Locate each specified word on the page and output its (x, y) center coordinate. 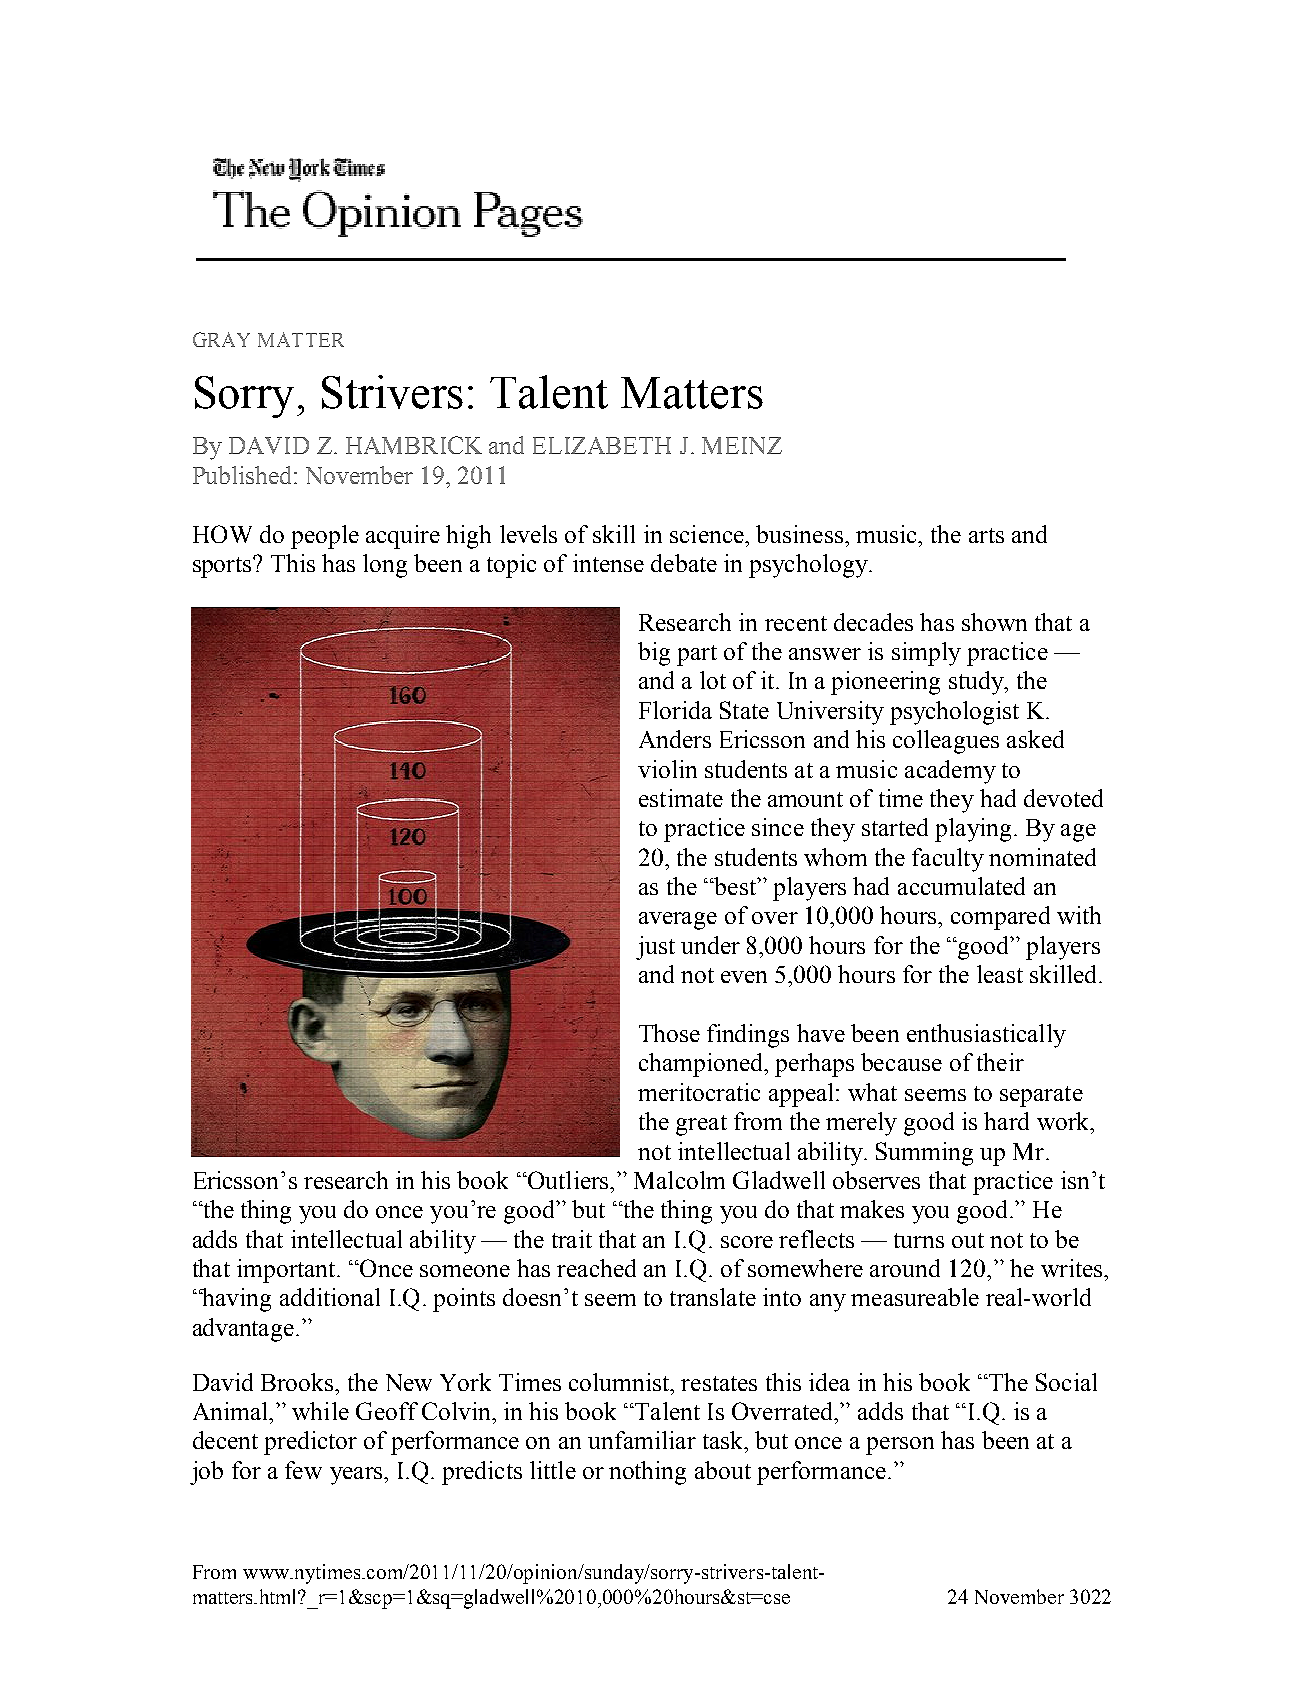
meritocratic (699, 1092)
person (900, 1446)
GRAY (221, 339)
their (1000, 1062)
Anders (675, 739)
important (287, 1271)
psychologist (954, 713)
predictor (310, 1443)
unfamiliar (642, 1440)
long (385, 566)
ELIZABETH (602, 445)
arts (986, 535)
